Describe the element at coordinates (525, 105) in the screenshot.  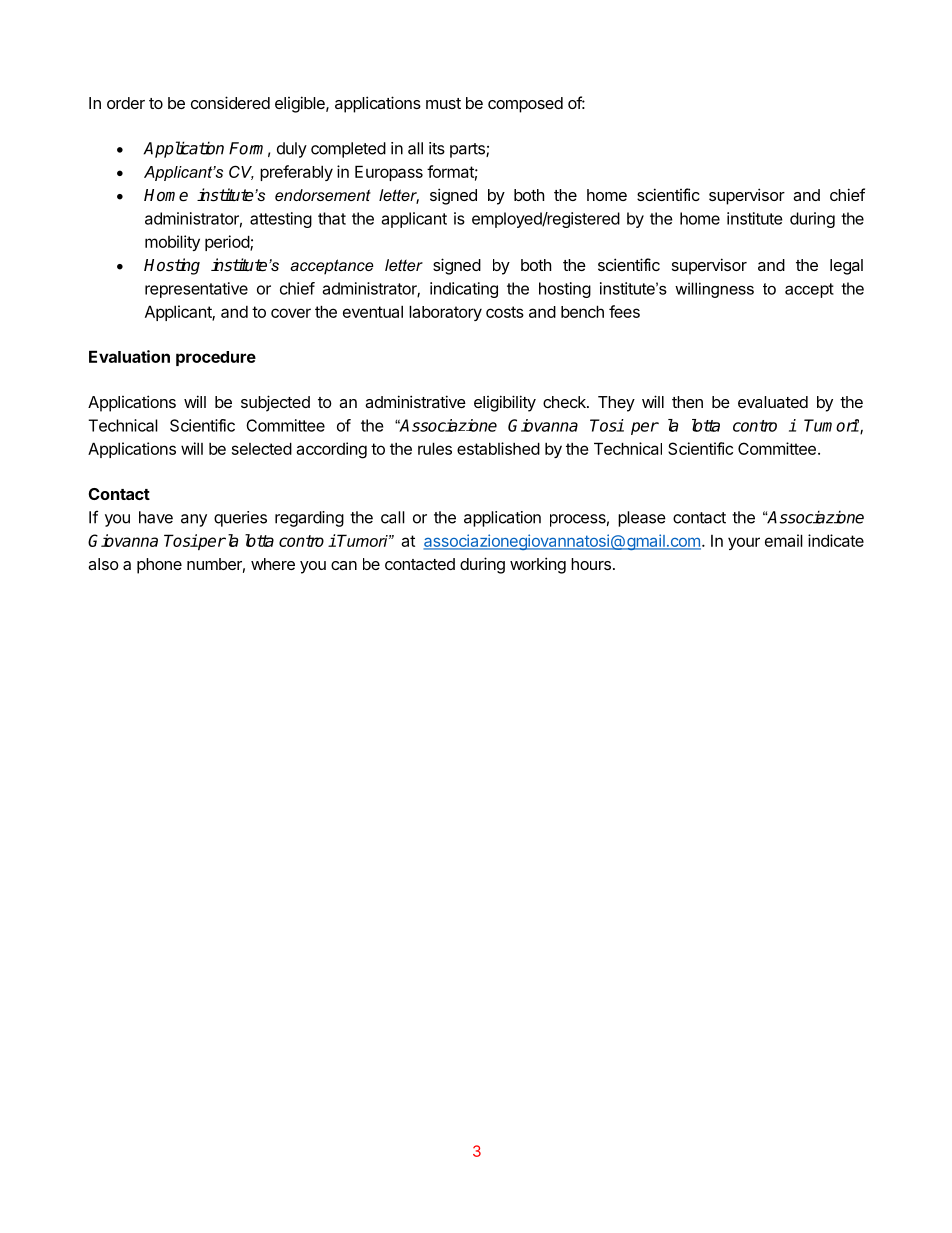
I see `composed` at that location.
